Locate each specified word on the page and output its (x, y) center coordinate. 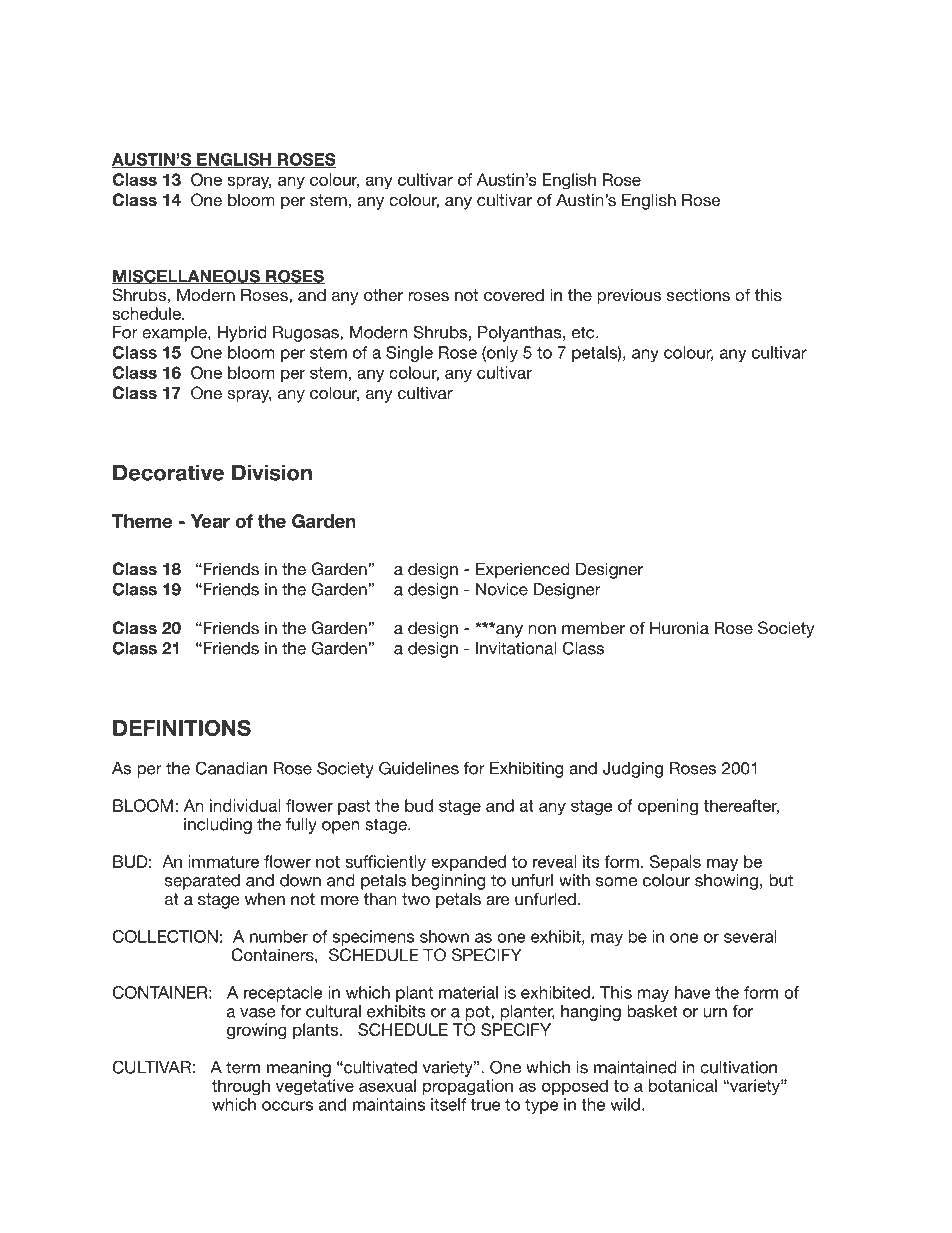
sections (698, 294)
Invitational (516, 648)
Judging (633, 770)
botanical (683, 1085)
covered (514, 295)
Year (210, 521)
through (241, 1087)
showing (726, 882)
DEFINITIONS (182, 728)
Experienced (523, 570)
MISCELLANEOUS (187, 276)
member (593, 627)
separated (202, 882)
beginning (449, 882)
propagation (468, 1087)
